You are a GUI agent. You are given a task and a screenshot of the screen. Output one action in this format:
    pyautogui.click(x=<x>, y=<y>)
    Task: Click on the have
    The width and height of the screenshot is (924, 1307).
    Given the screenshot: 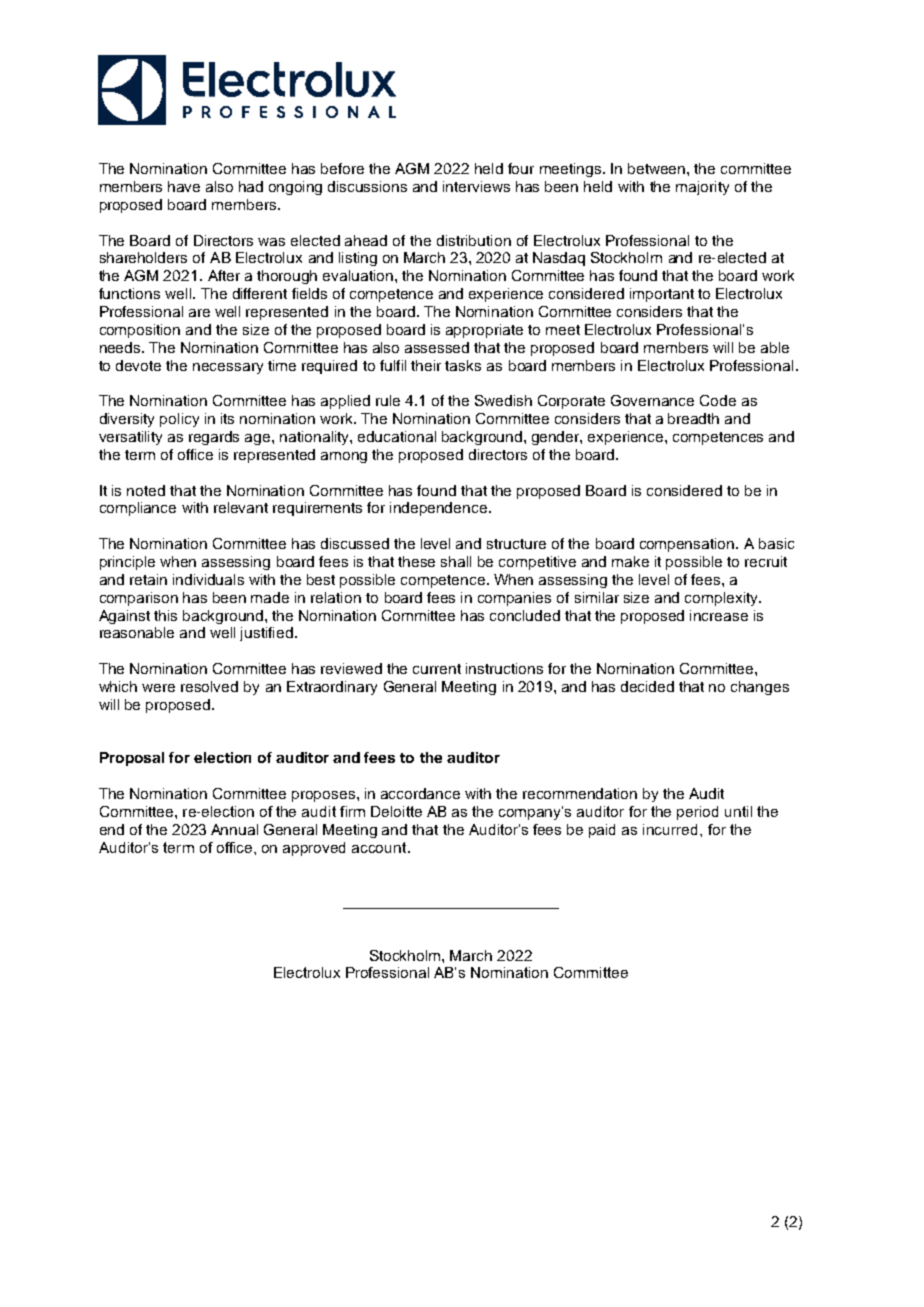 What is the action you would take?
    pyautogui.click(x=184, y=186)
